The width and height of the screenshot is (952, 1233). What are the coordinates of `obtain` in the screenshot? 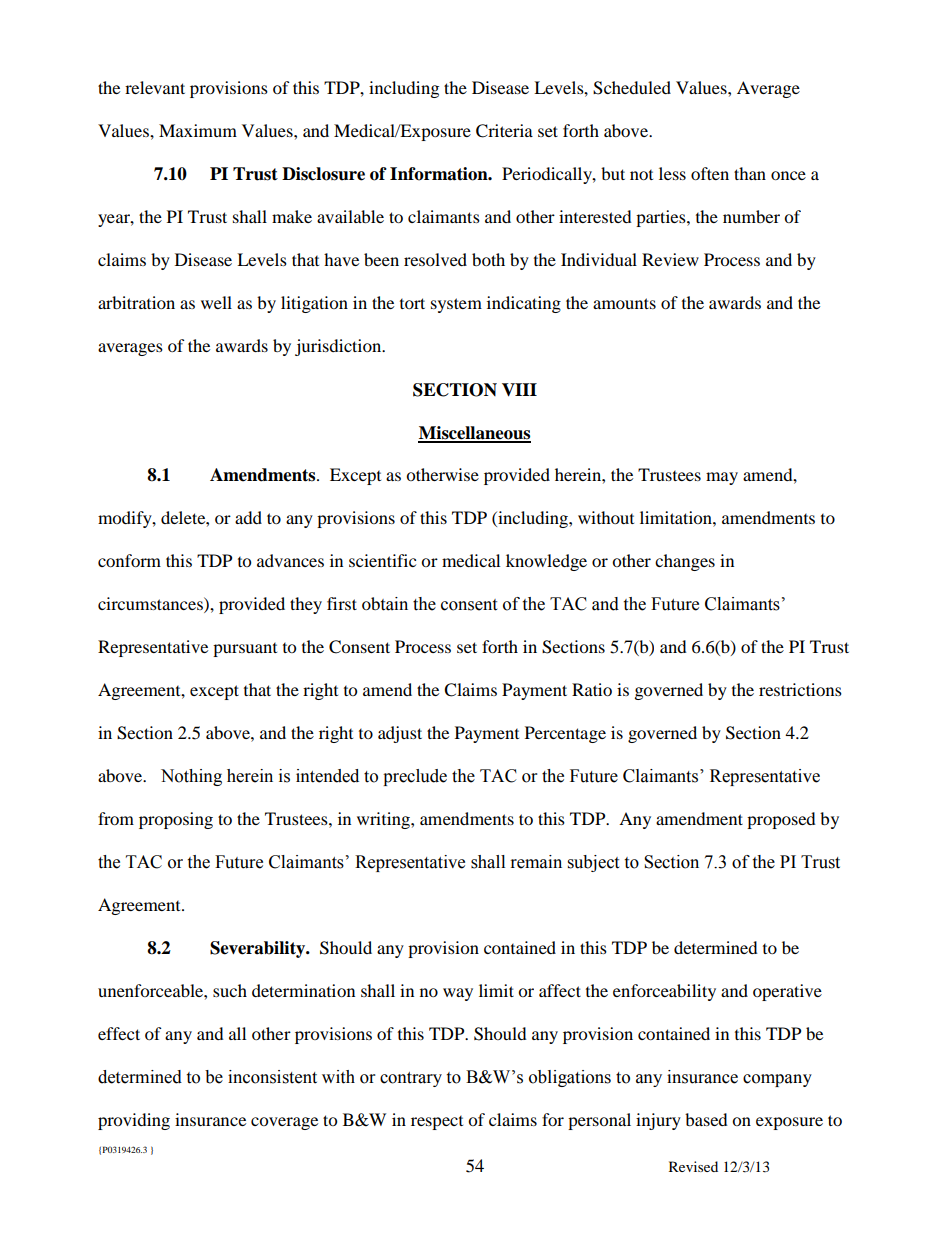 It's located at (385, 604).
